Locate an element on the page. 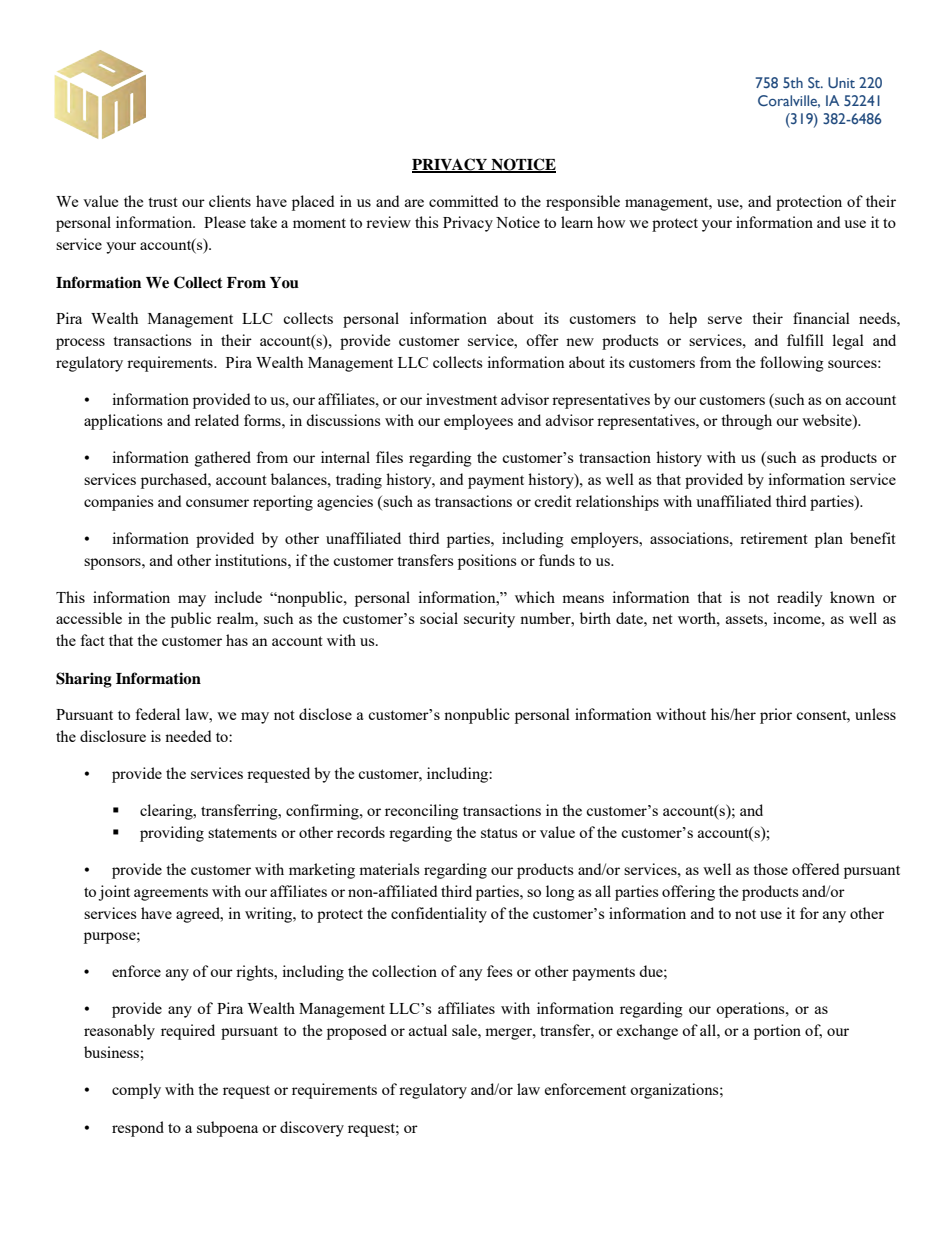 The image size is (952, 1233). trust is located at coordinates (163, 202).
